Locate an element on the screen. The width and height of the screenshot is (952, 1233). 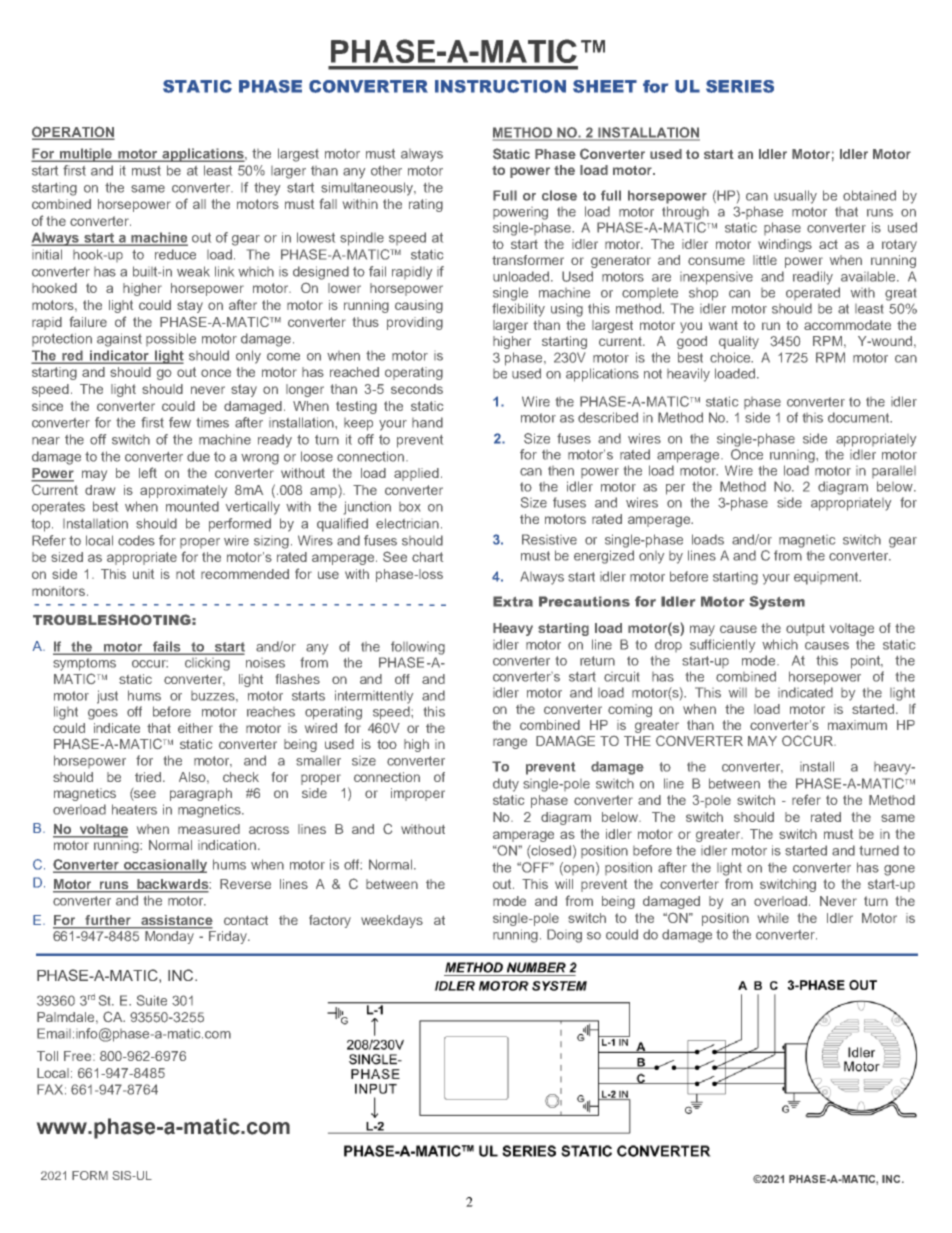
INSTRUCTION is located at coordinates (500, 86).
